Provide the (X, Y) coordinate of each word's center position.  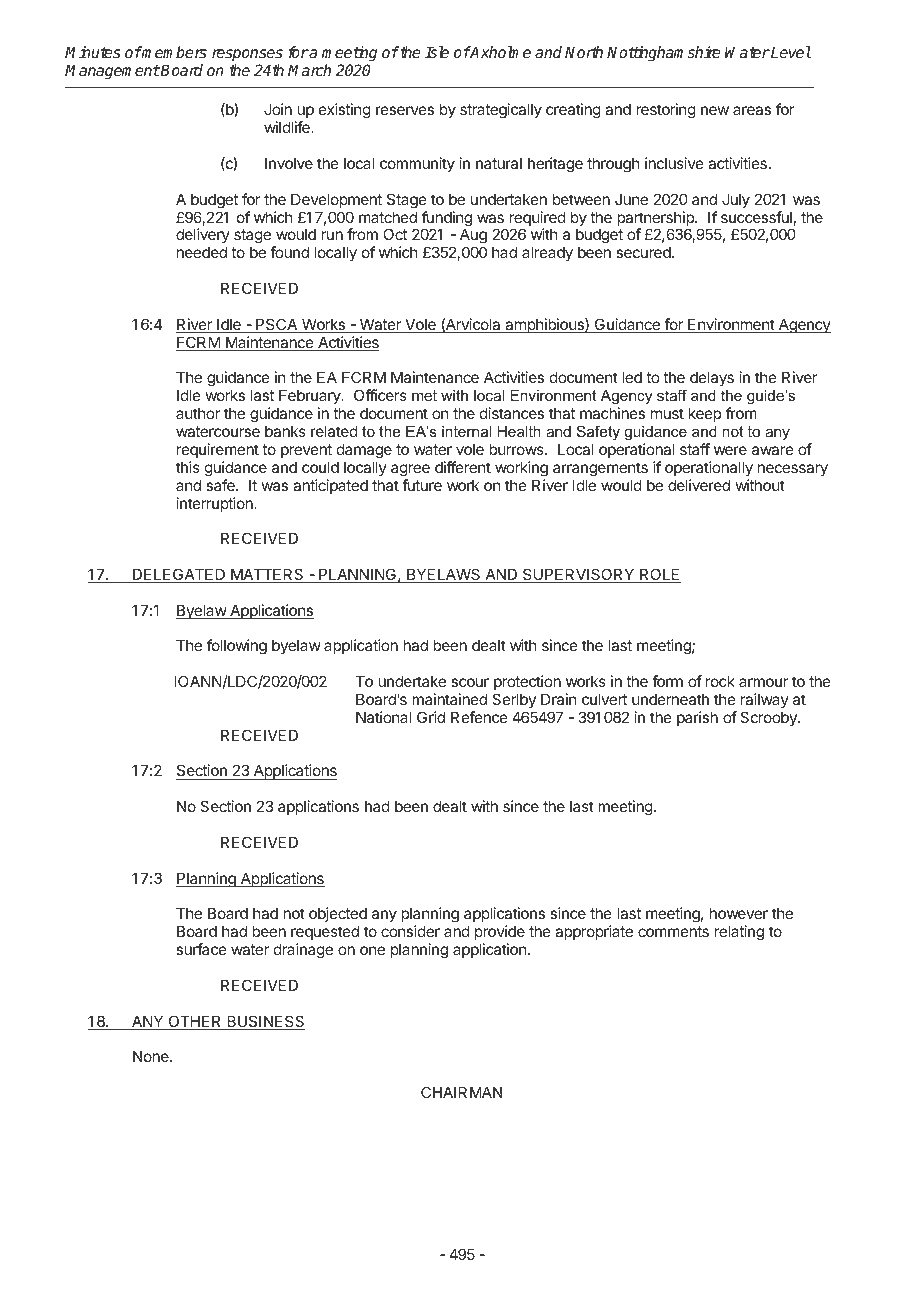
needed (202, 252)
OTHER (195, 1022)
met (424, 395)
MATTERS (267, 575)
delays (712, 378)
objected (338, 916)
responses (247, 55)
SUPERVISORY (579, 575)
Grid (431, 717)
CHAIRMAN (461, 1092)
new (715, 110)
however (739, 913)
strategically (501, 111)
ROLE (659, 575)
